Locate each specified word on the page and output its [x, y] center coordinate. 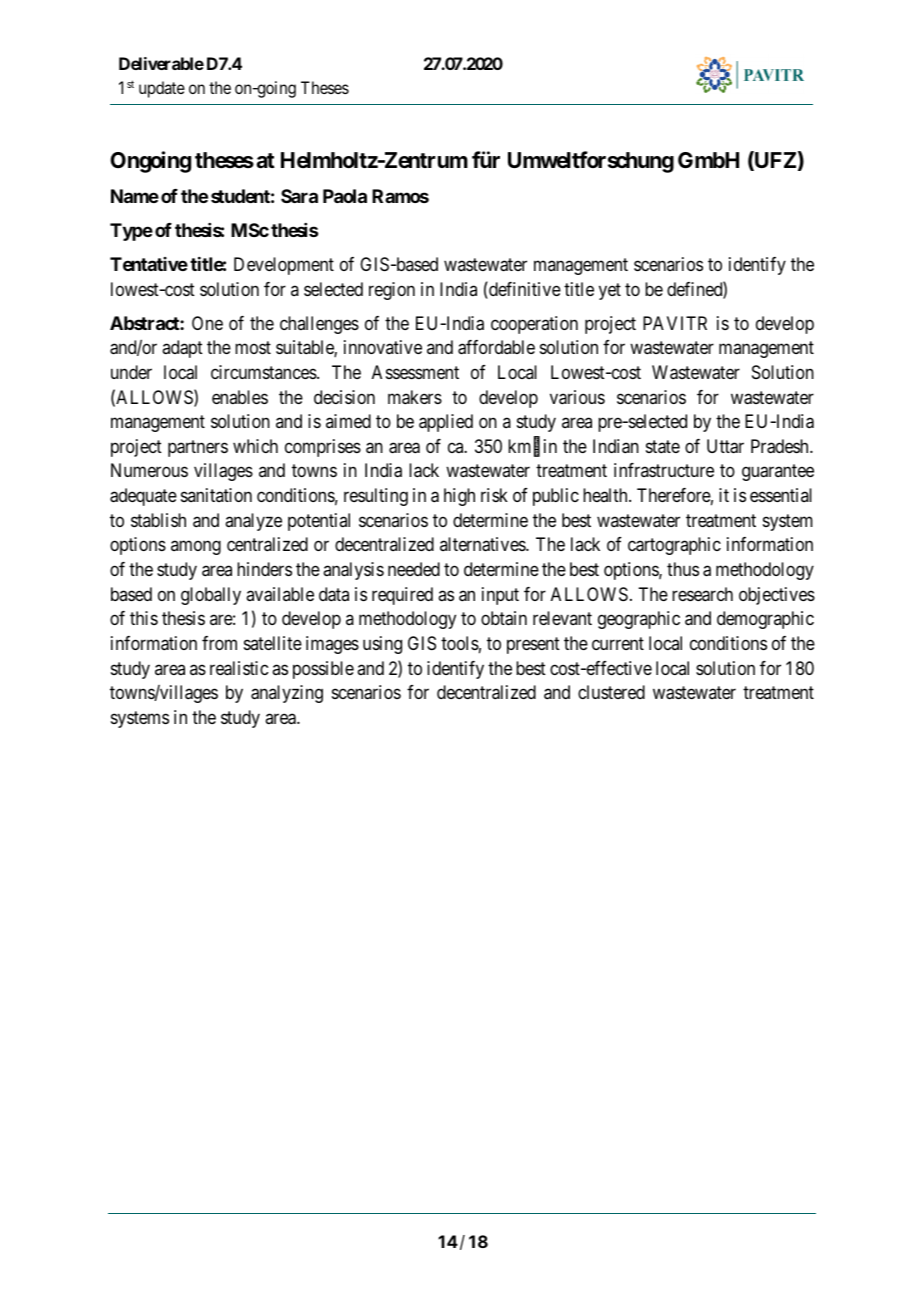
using [382, 645]
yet [610, 291]
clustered [611, 692]
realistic [239, 668]
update [162, 89]
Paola [345, 196]
